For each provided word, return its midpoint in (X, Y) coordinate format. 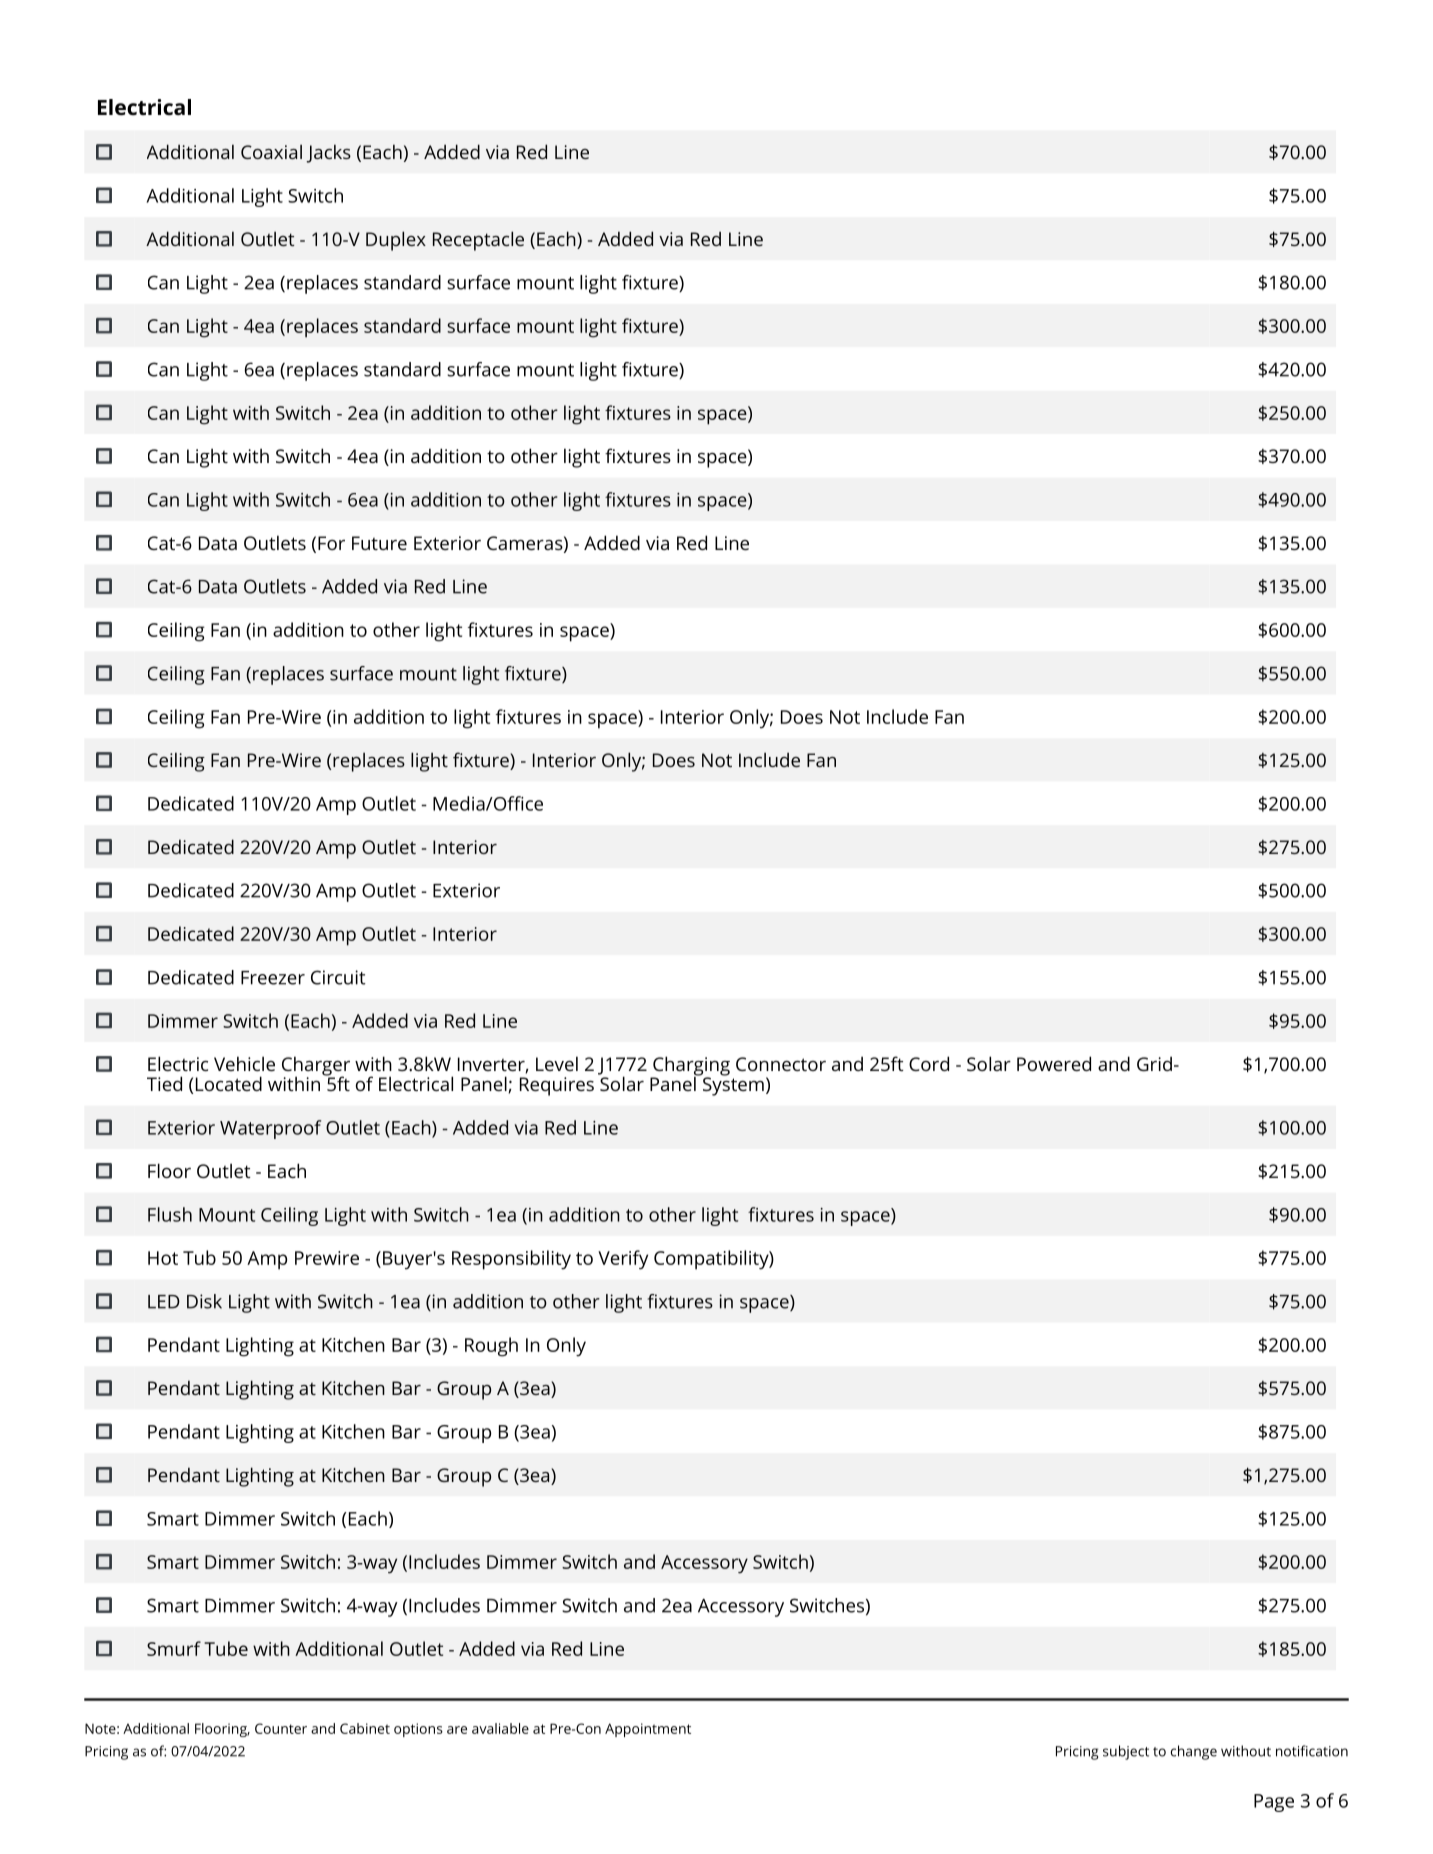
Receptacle (478, 241)
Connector (781, 1064)
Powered (1054, 1063)
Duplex (396, 241)
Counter (281, 1728)
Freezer (273, 978)
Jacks (328, 153)
